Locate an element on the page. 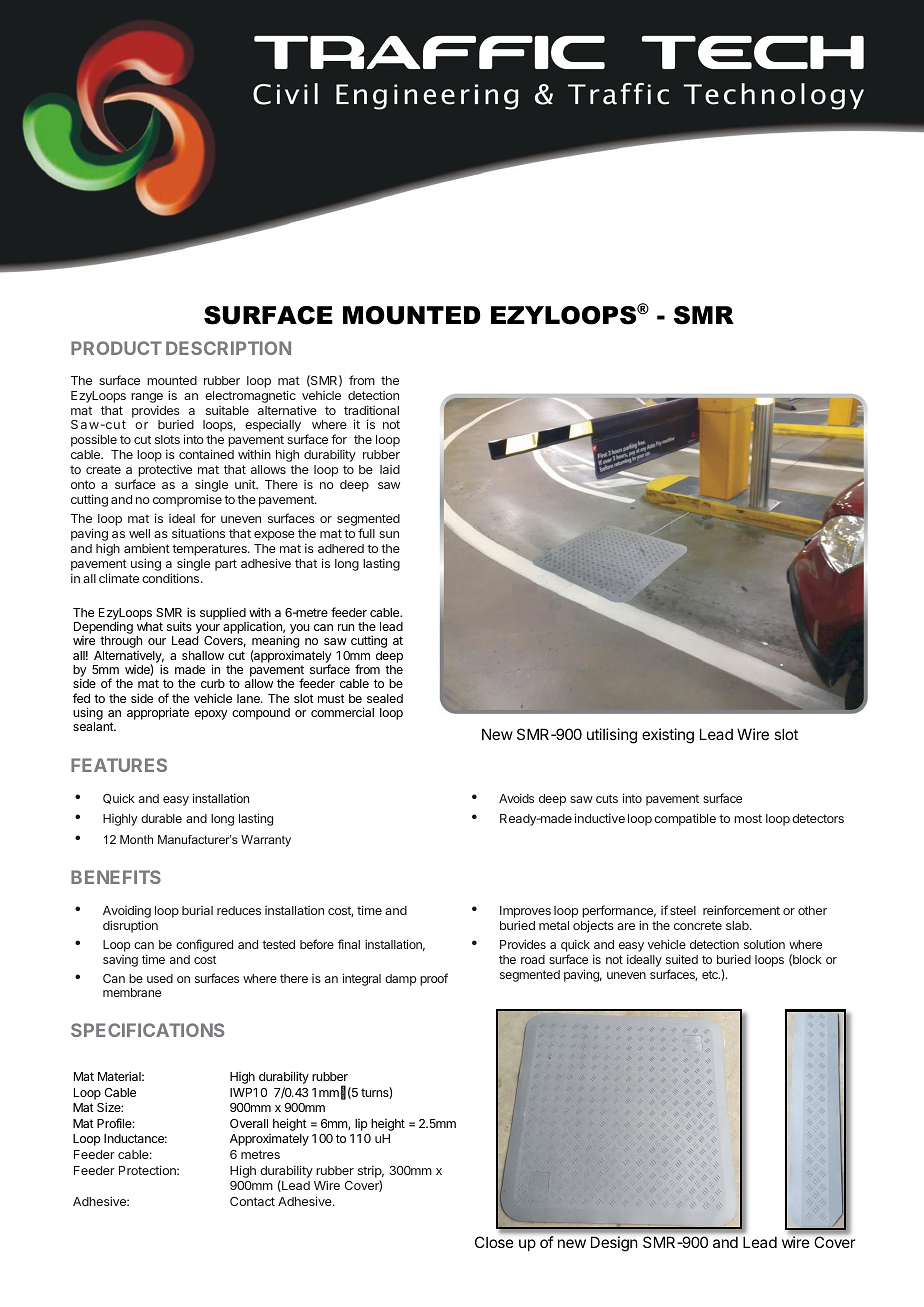 The width and height of the document is (924, 1307). Avoids is located at coordinates (516, 798).
